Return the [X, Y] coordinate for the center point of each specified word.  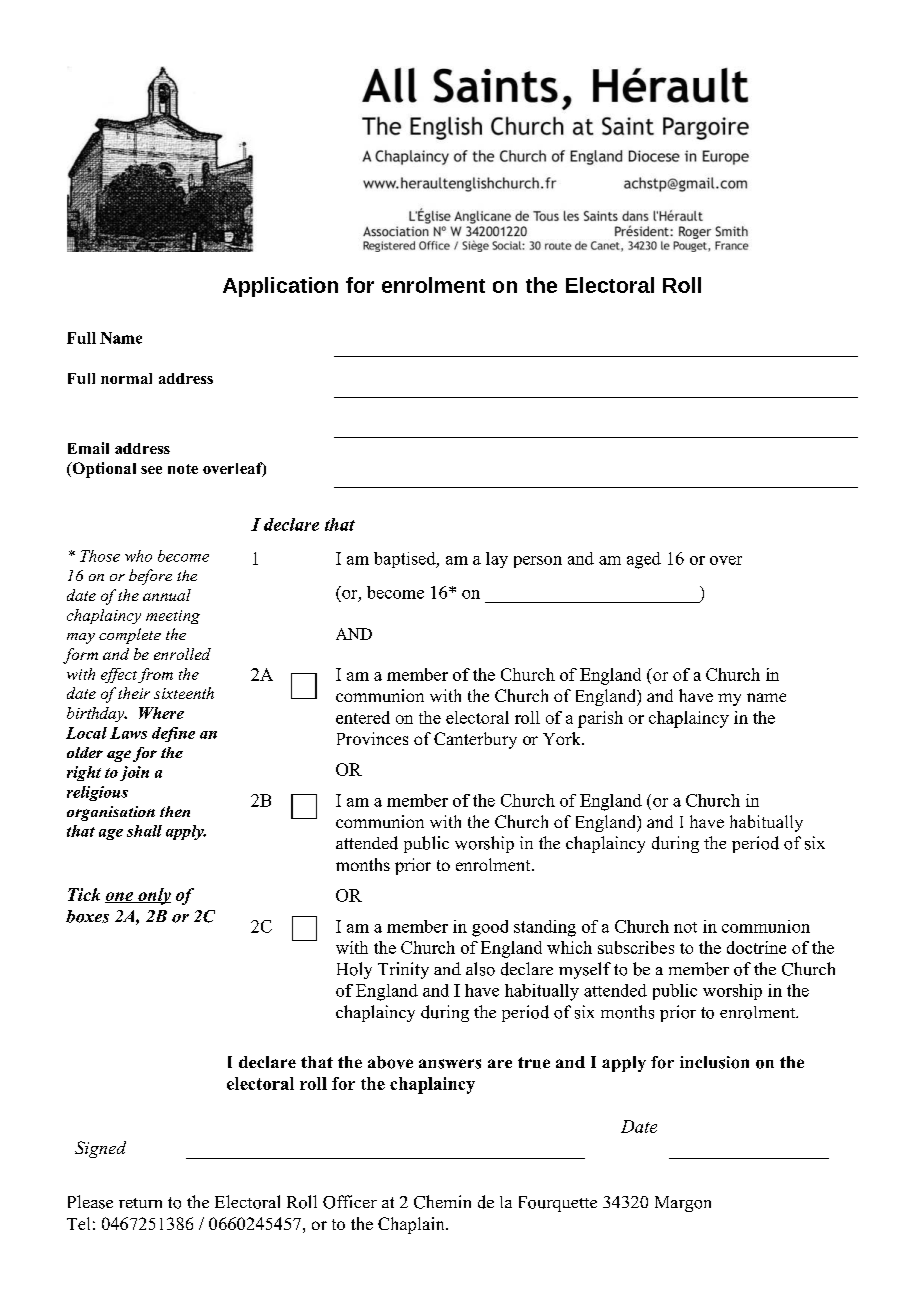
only [153, 896]
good [490, 928]
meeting [173, 617]
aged [644, 560]
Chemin [442, 1202]
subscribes [636, 947]
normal [126, 378]
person [538, 562]
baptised [406, 560]
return [140, 1203]
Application [280, 287]
